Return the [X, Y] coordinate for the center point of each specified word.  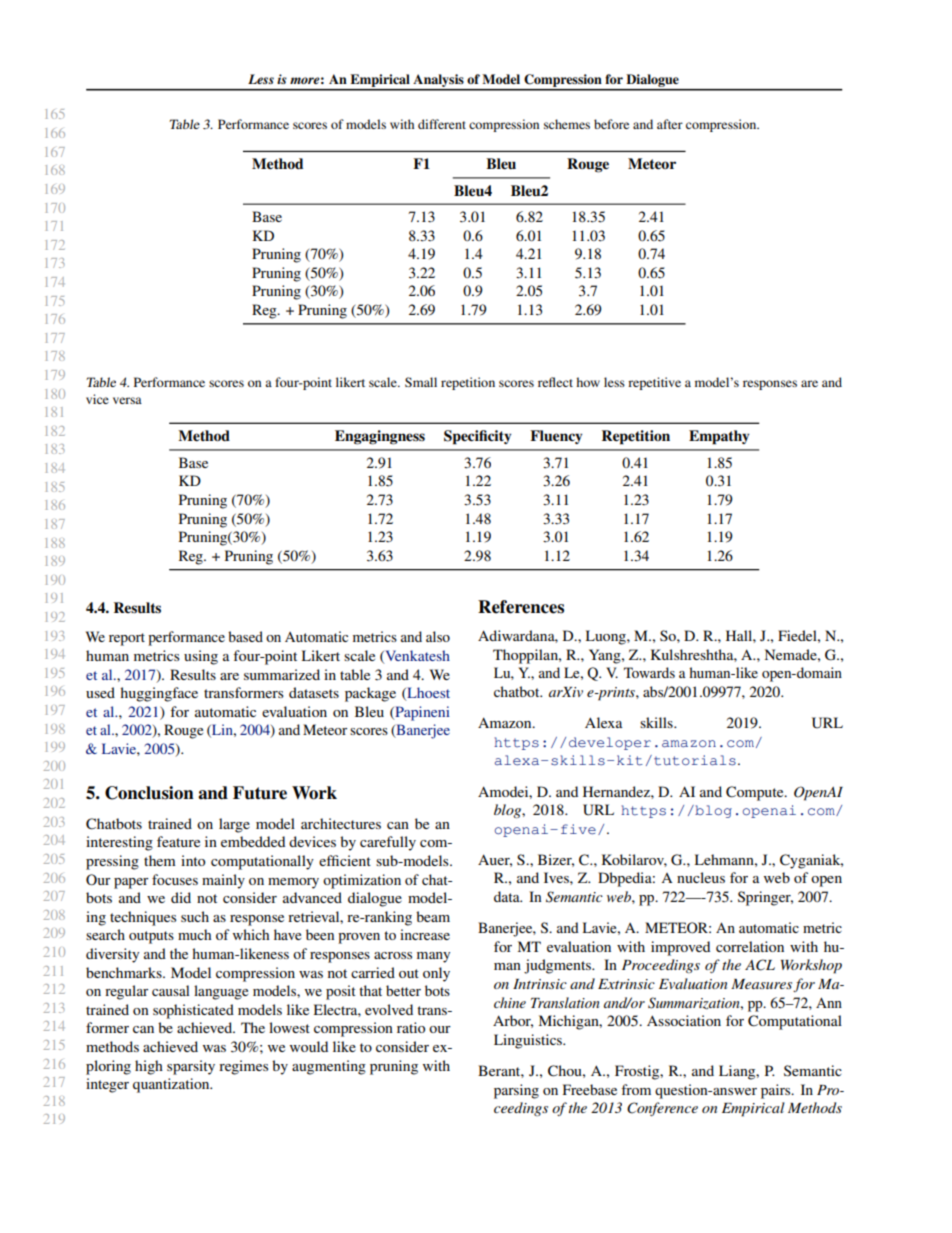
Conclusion [149, 793]
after [670, 124]
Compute [756, 793]
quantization [172, 1085]
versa [127, 400]
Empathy [719, 437]
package [370, 694]
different [442, 124]
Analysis [438, 82]
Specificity [477, 437]
